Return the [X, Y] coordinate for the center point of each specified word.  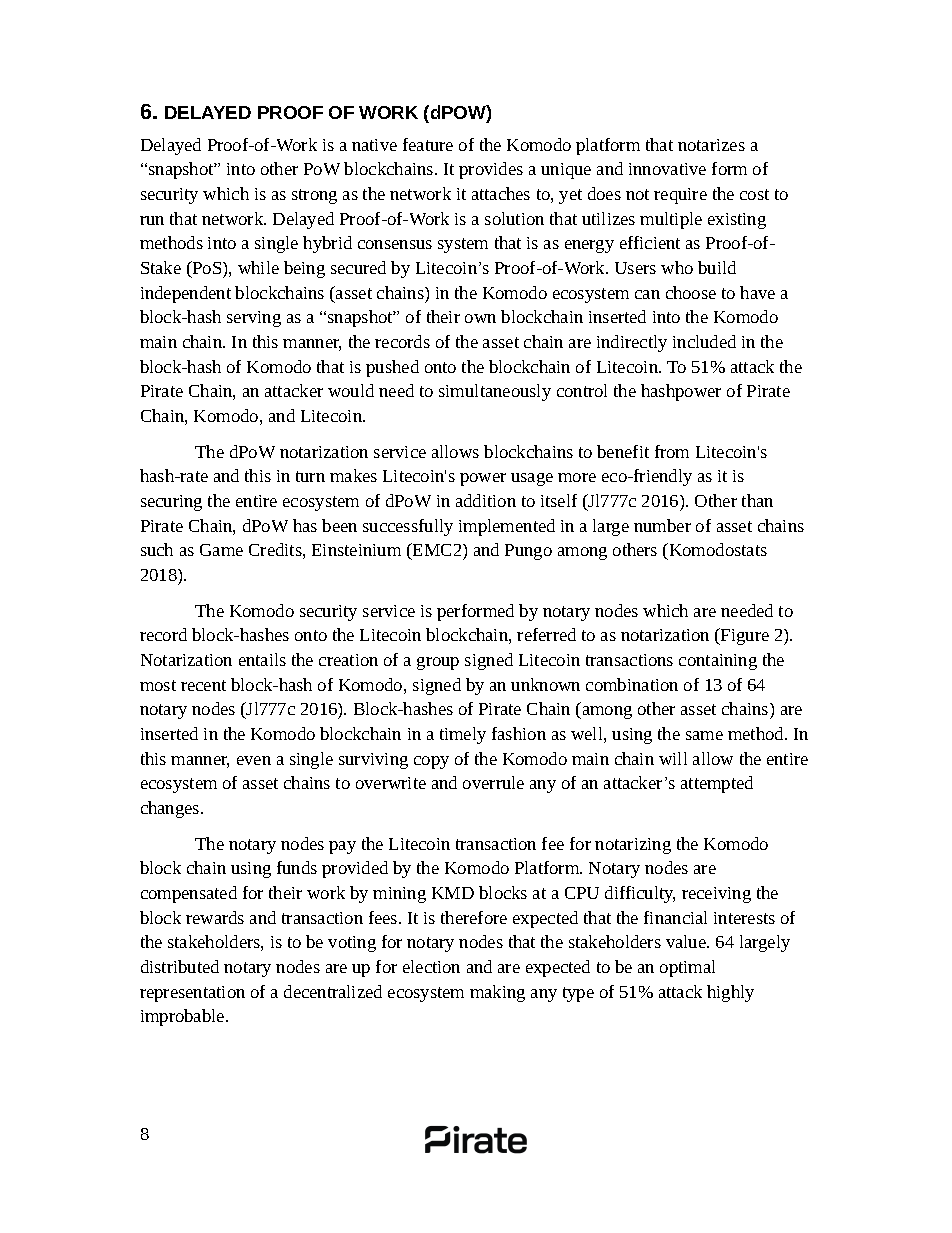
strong [314, 196]
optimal [687, 968]
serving [254, 319]
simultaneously [495, 392]
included [704, 341]
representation [192, 994]
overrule [493, 782]
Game [221, 550]
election [431, 966]
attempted [717, 784]
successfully [408, 527]
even [254, 760]
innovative [667, 169]
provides [491, 170]
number [662, 525]
